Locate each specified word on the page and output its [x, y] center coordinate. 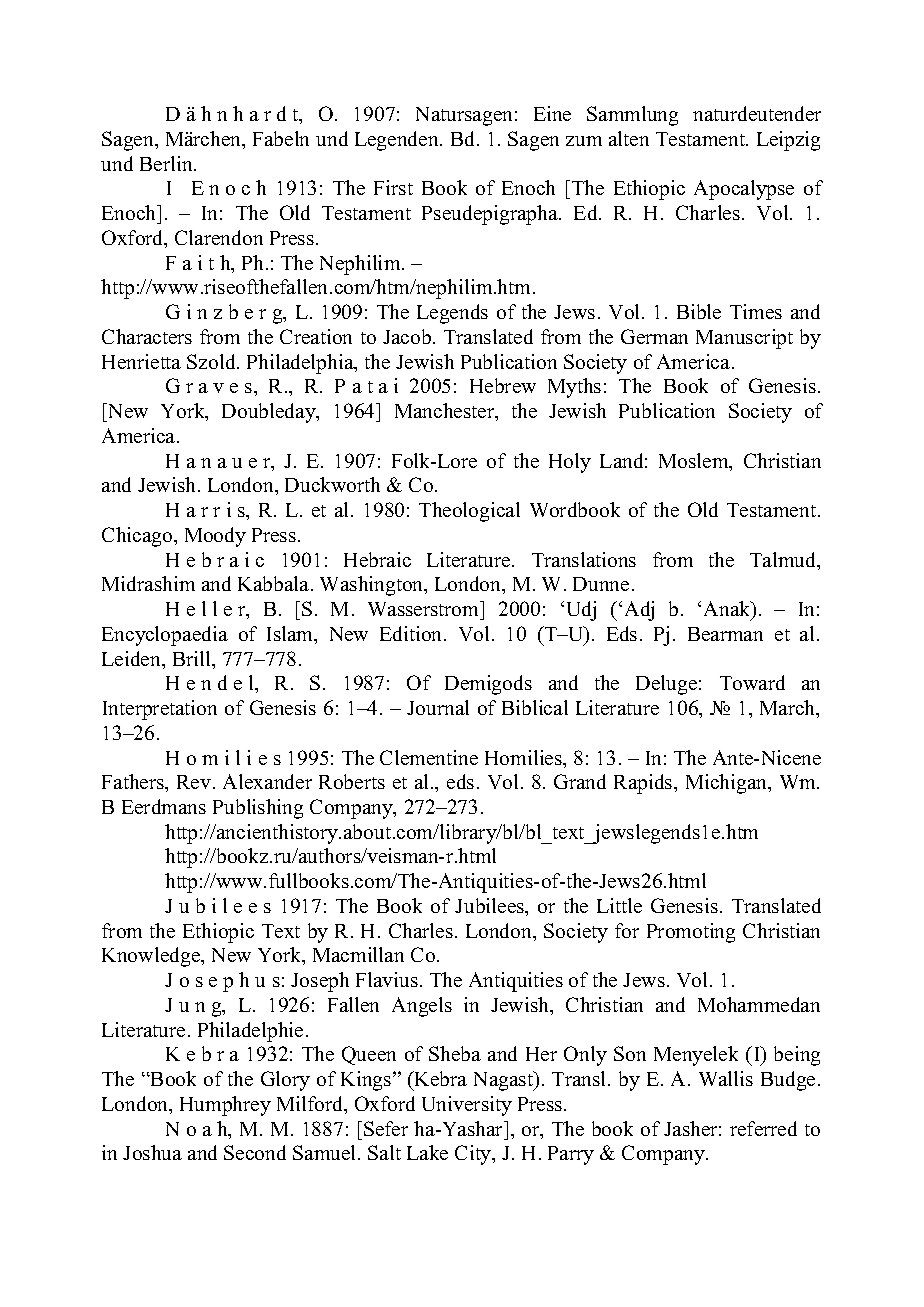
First [393, 187]
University [467, 1106]
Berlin [167, 163]
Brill [193, 658]
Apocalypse [744, 190]
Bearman [725, 634]
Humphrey [225, 1106]
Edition [412, 633]
